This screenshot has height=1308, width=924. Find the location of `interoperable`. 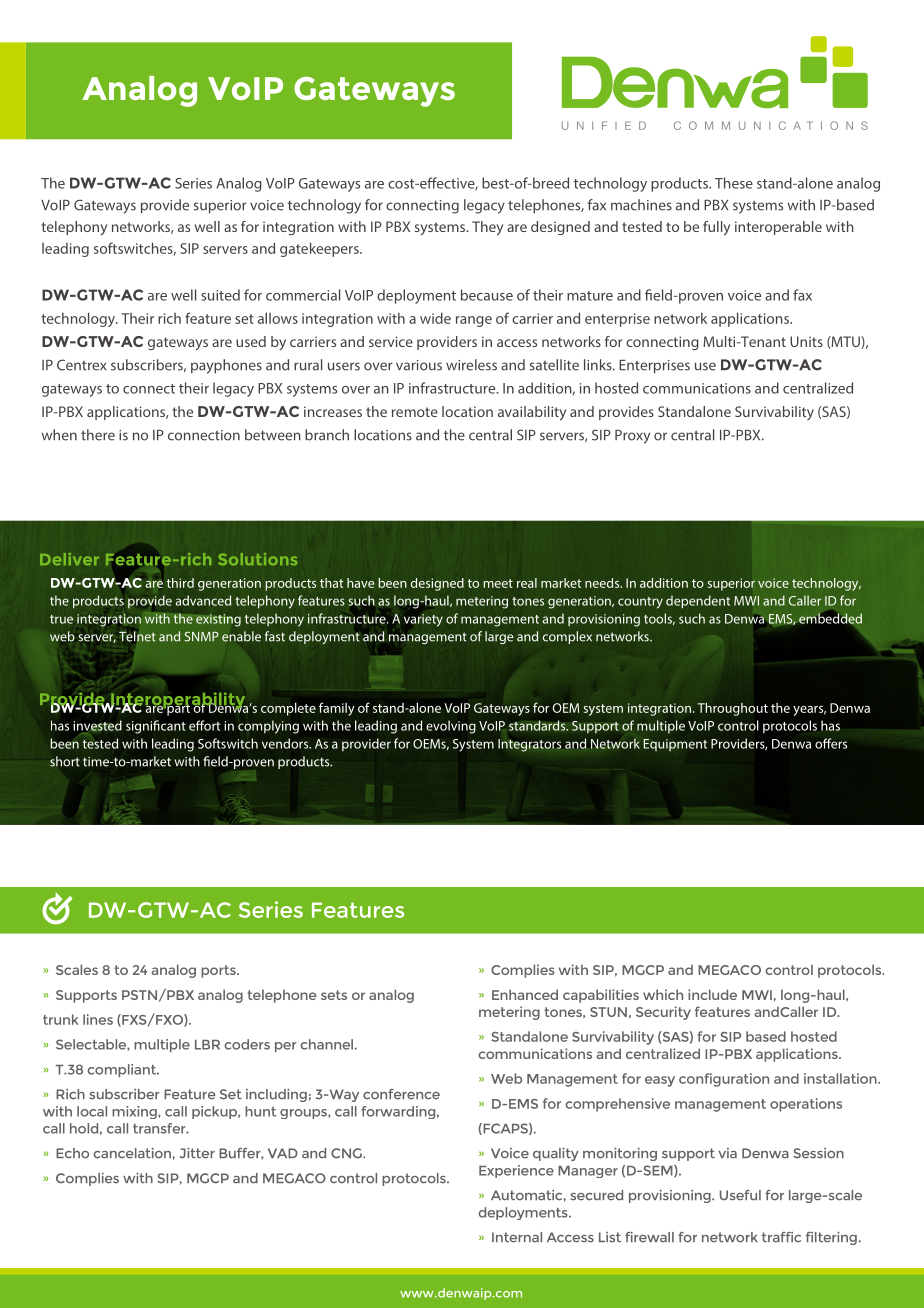

interoperable is located at coordinates (778, 228).
